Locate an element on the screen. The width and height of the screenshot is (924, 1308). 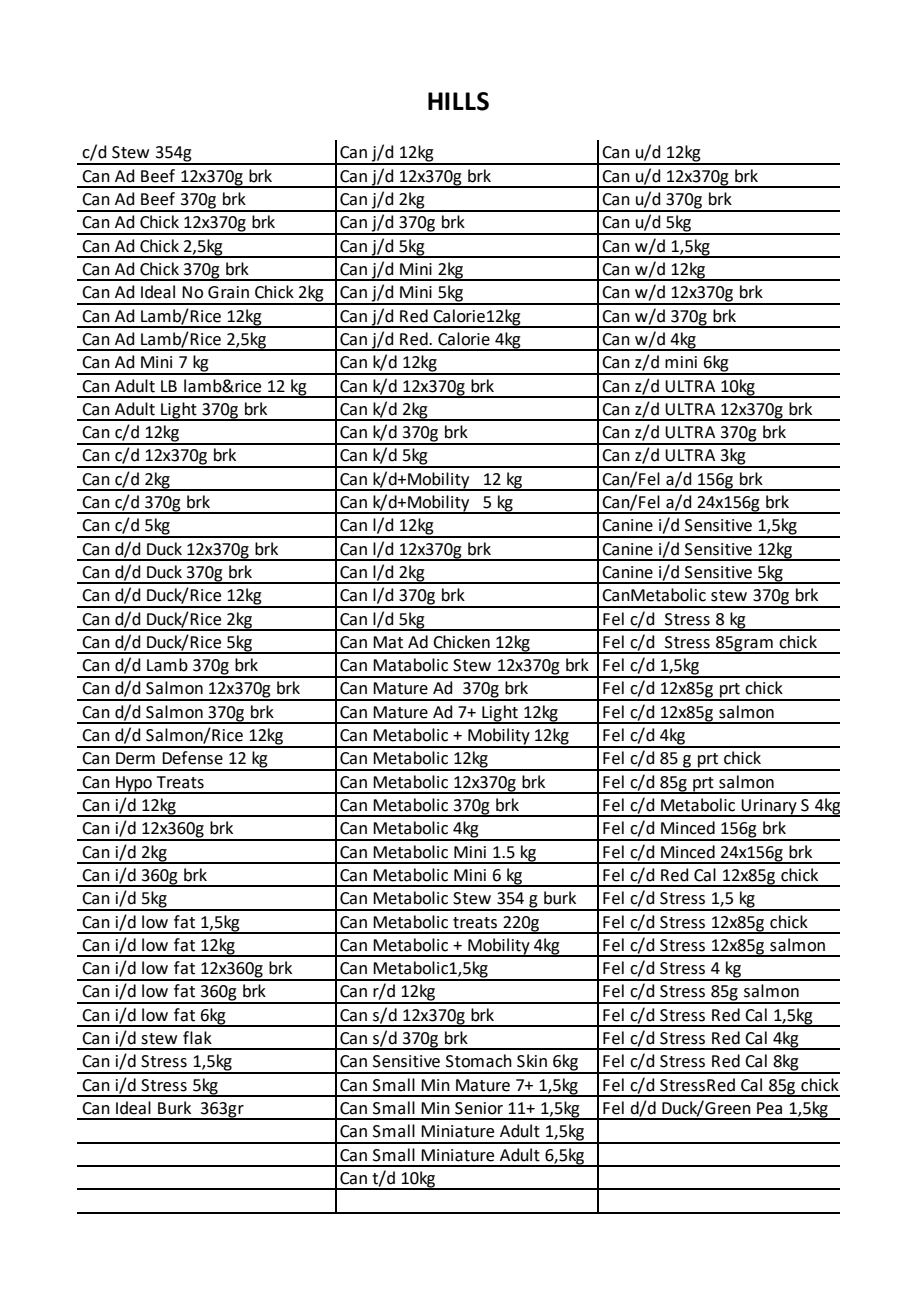
flak is located at coordinates (197, 1038).
